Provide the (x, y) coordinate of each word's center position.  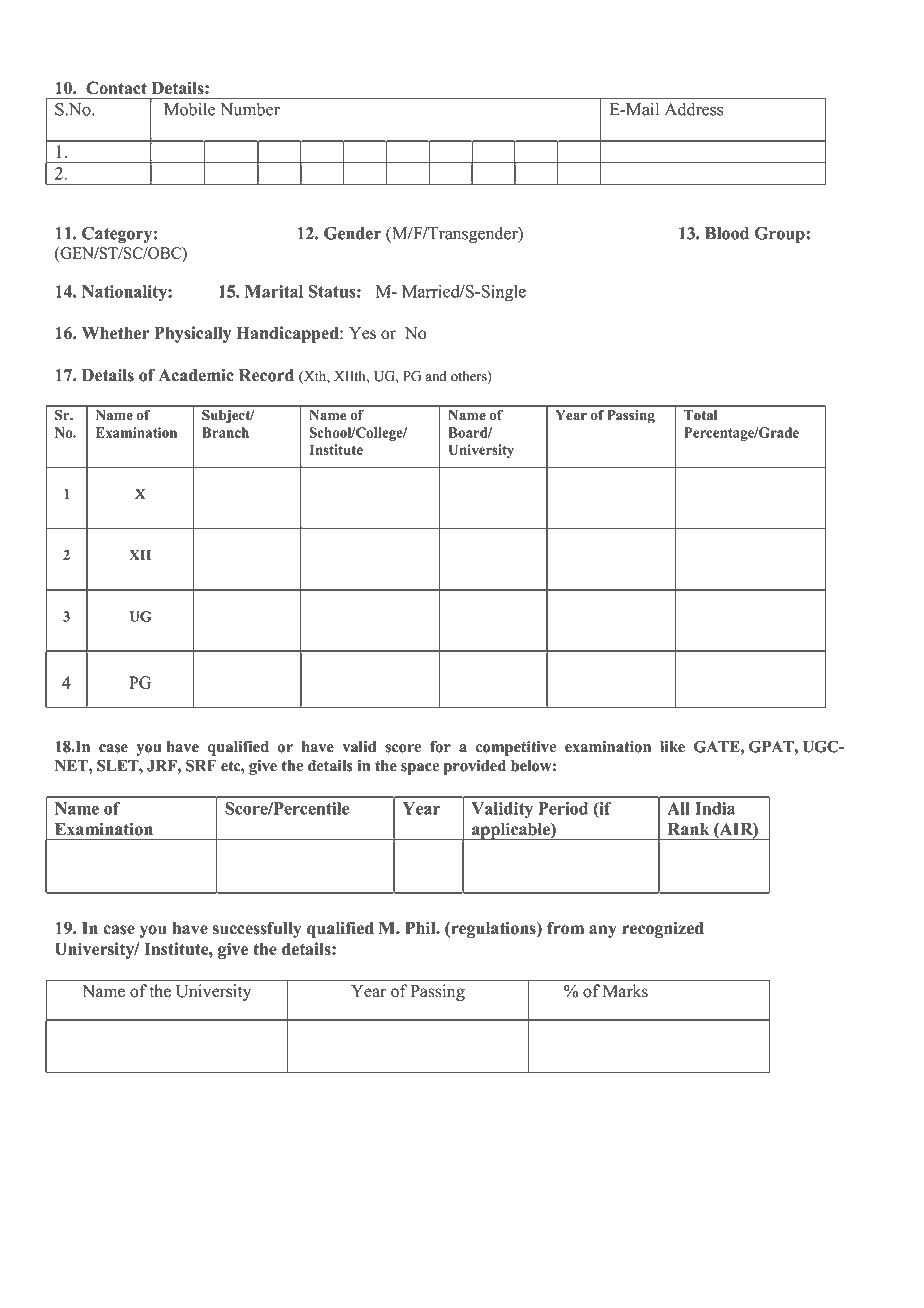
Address (694, 109)
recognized (663, 929)
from (565, 928)
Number (250, 109)
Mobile (189, 109)
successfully (257, 929)
